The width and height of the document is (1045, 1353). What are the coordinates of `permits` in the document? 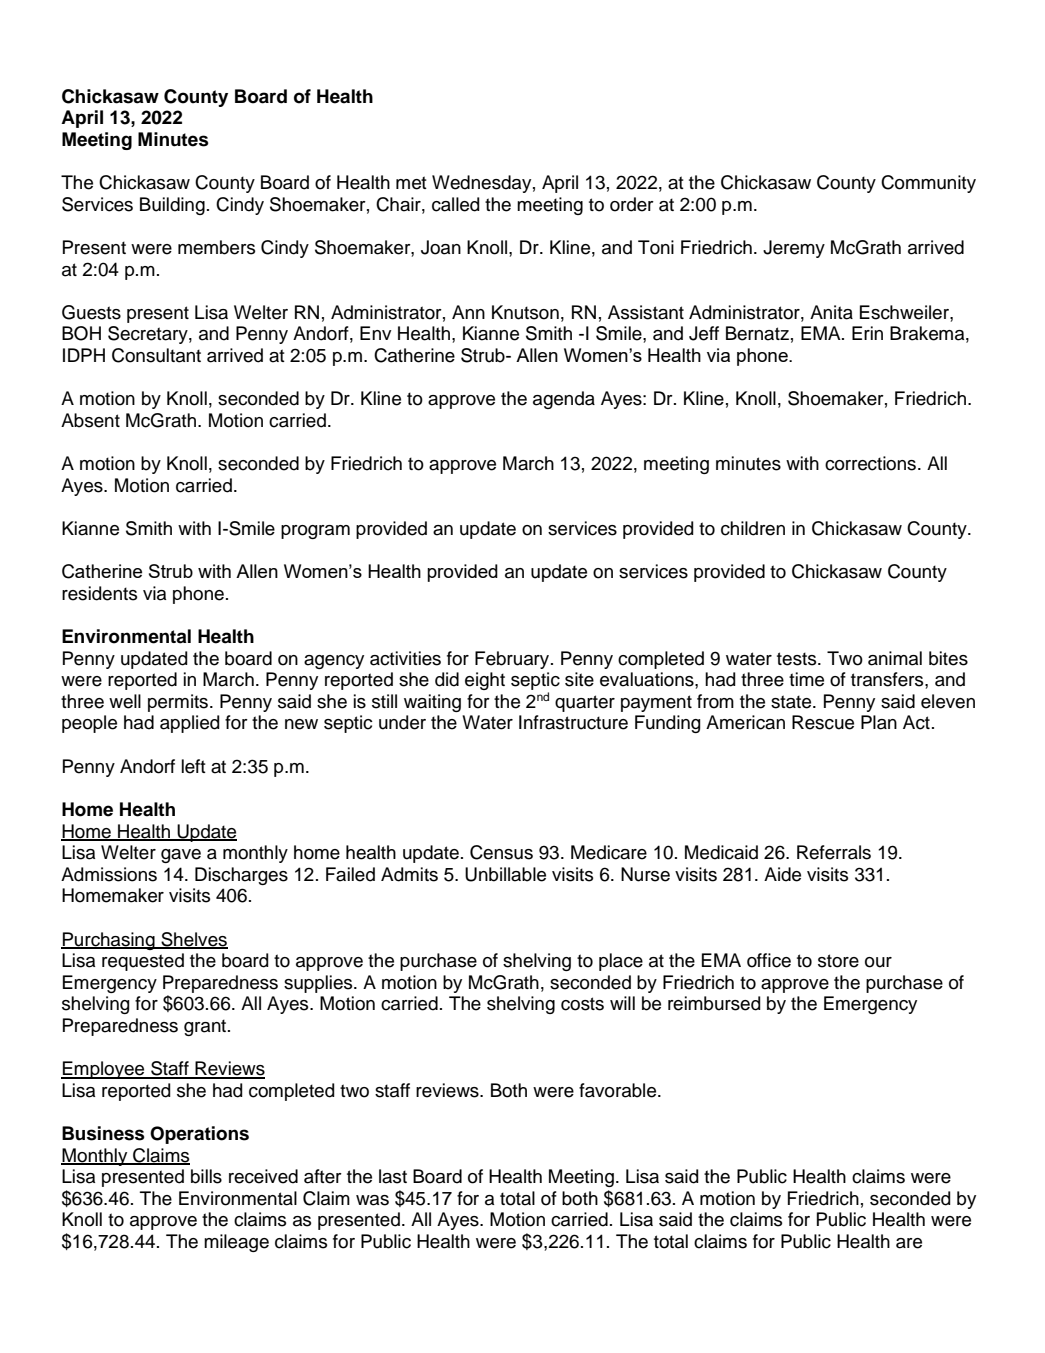 It's located at (179, 703).
